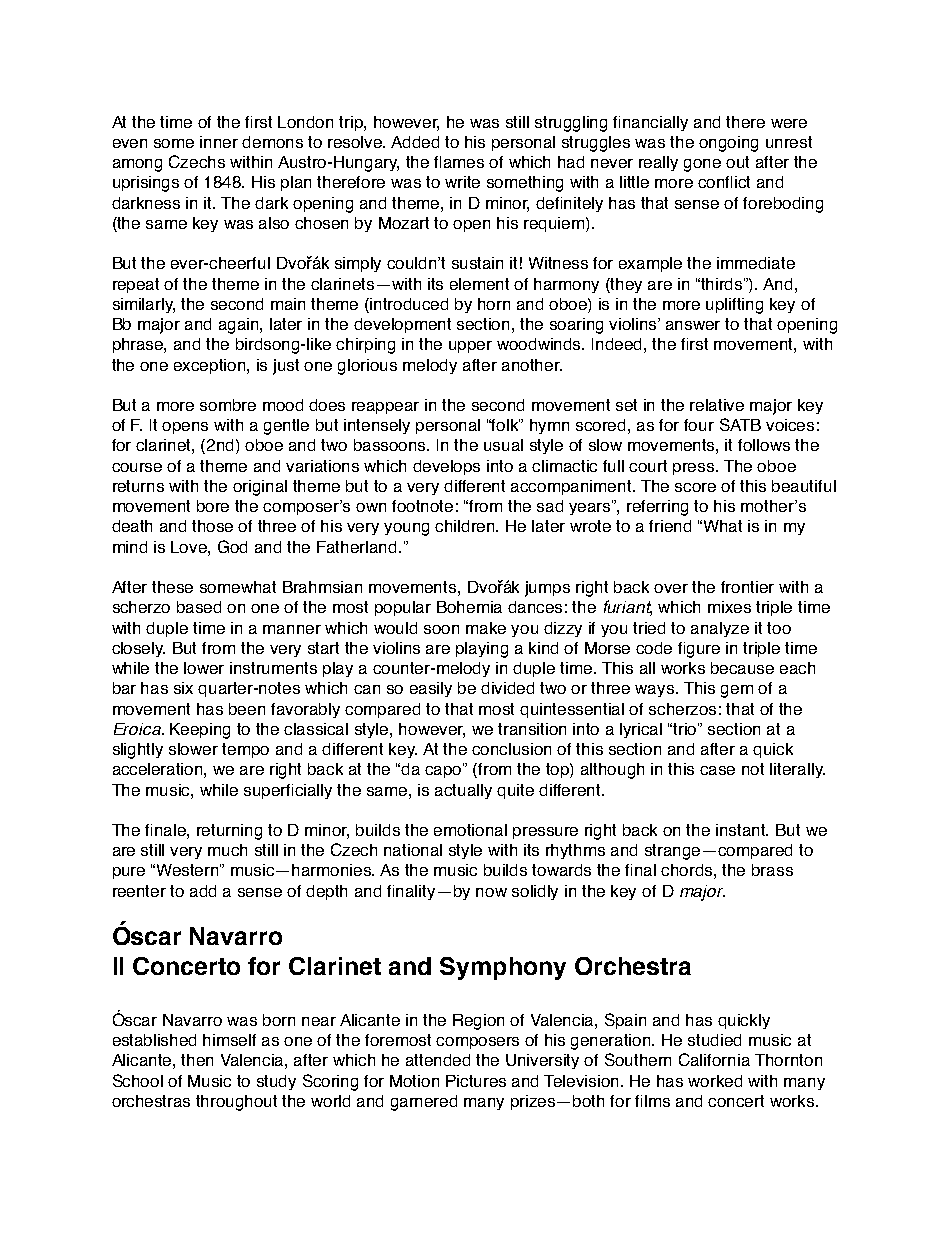 This image has height=1233, width=952. What do you see at coordinates (459, 162) in the image?
I see `flames` at bounding box center [459, 162].
